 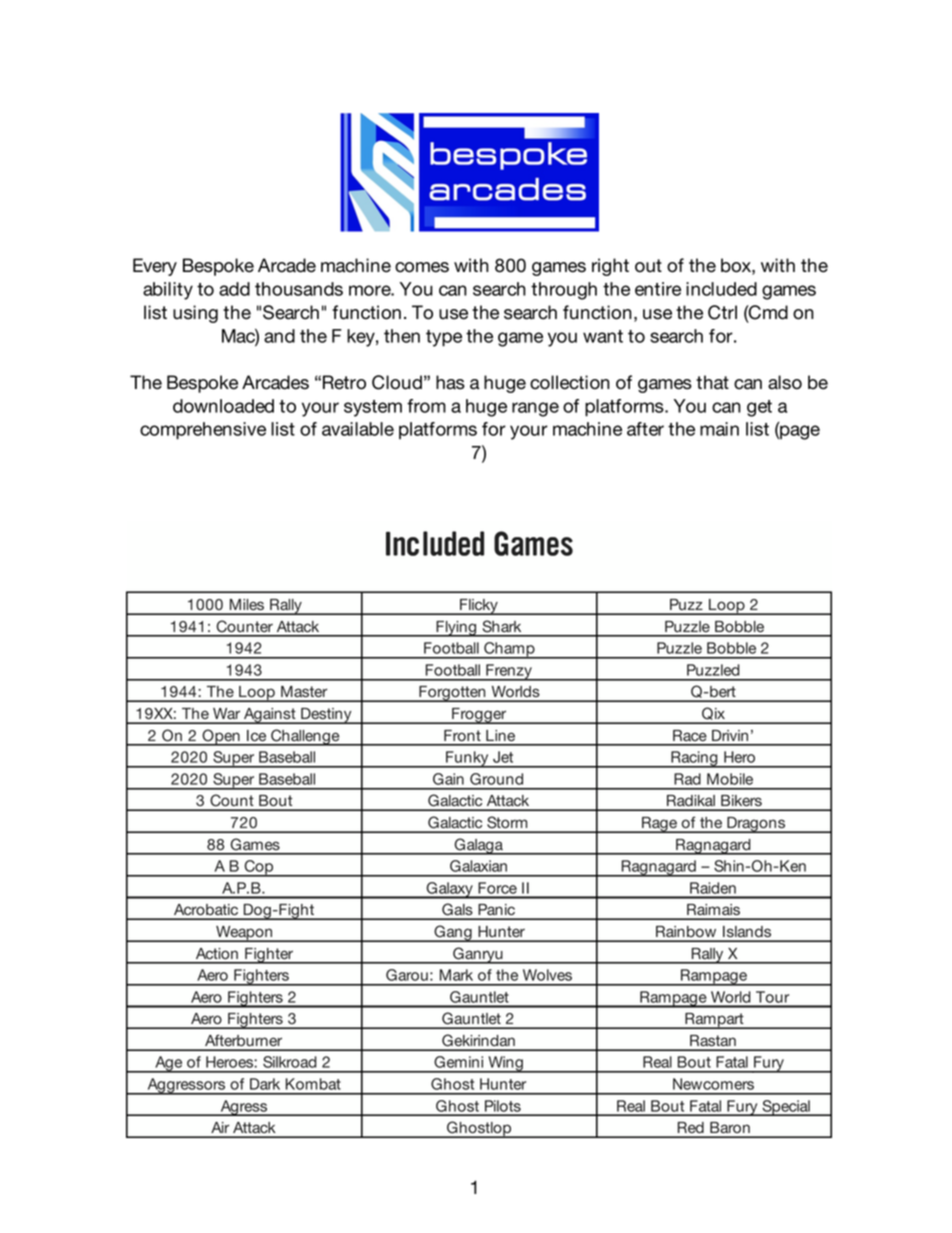 I want to click on comes, so click(x=422, y=267).
